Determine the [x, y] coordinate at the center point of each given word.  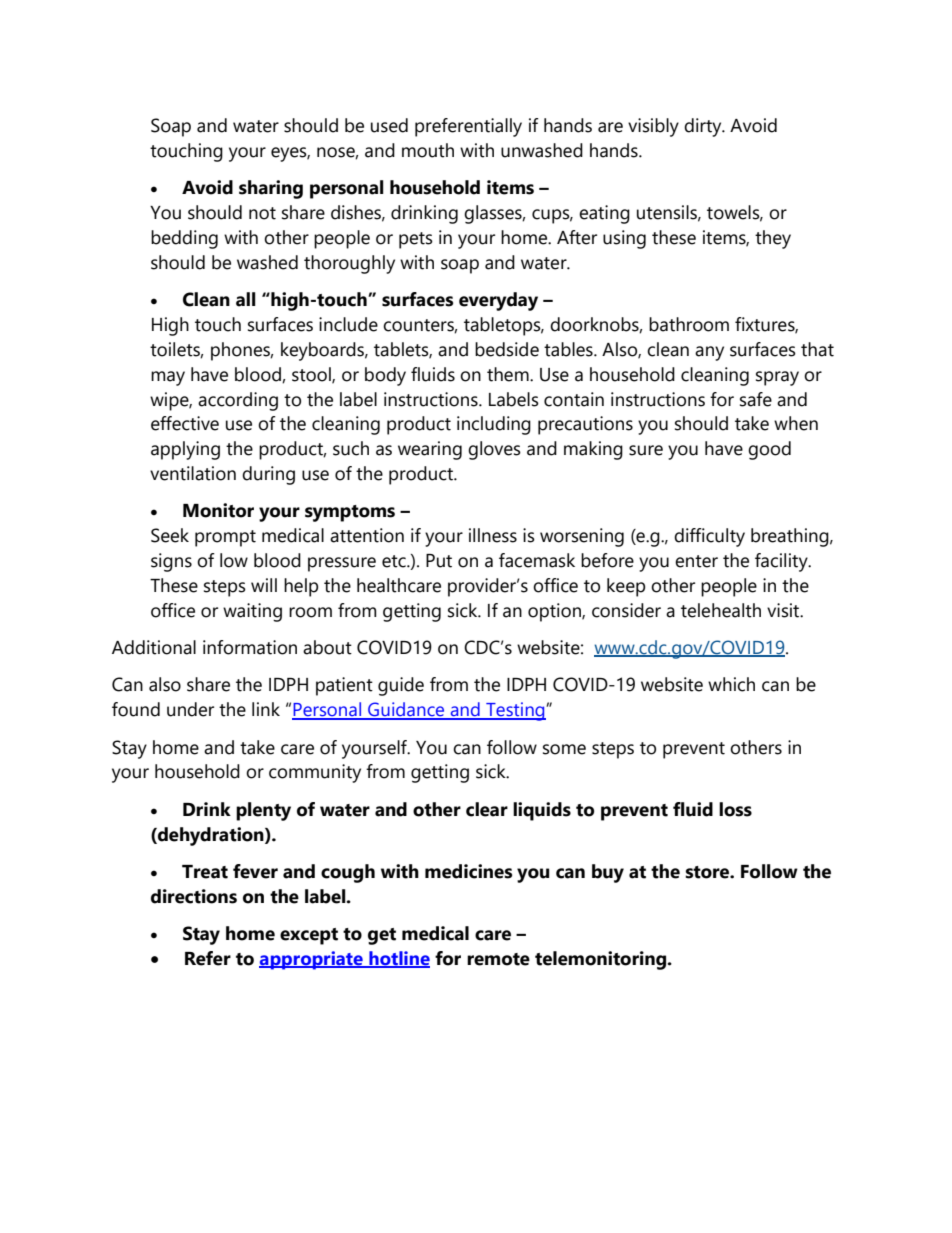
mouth [428, 150]
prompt [225, 538]
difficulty [709, 537]
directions [194, 896]
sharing [271, 189]
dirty [704, 127]
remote [498, 959]
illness [493, 535]
